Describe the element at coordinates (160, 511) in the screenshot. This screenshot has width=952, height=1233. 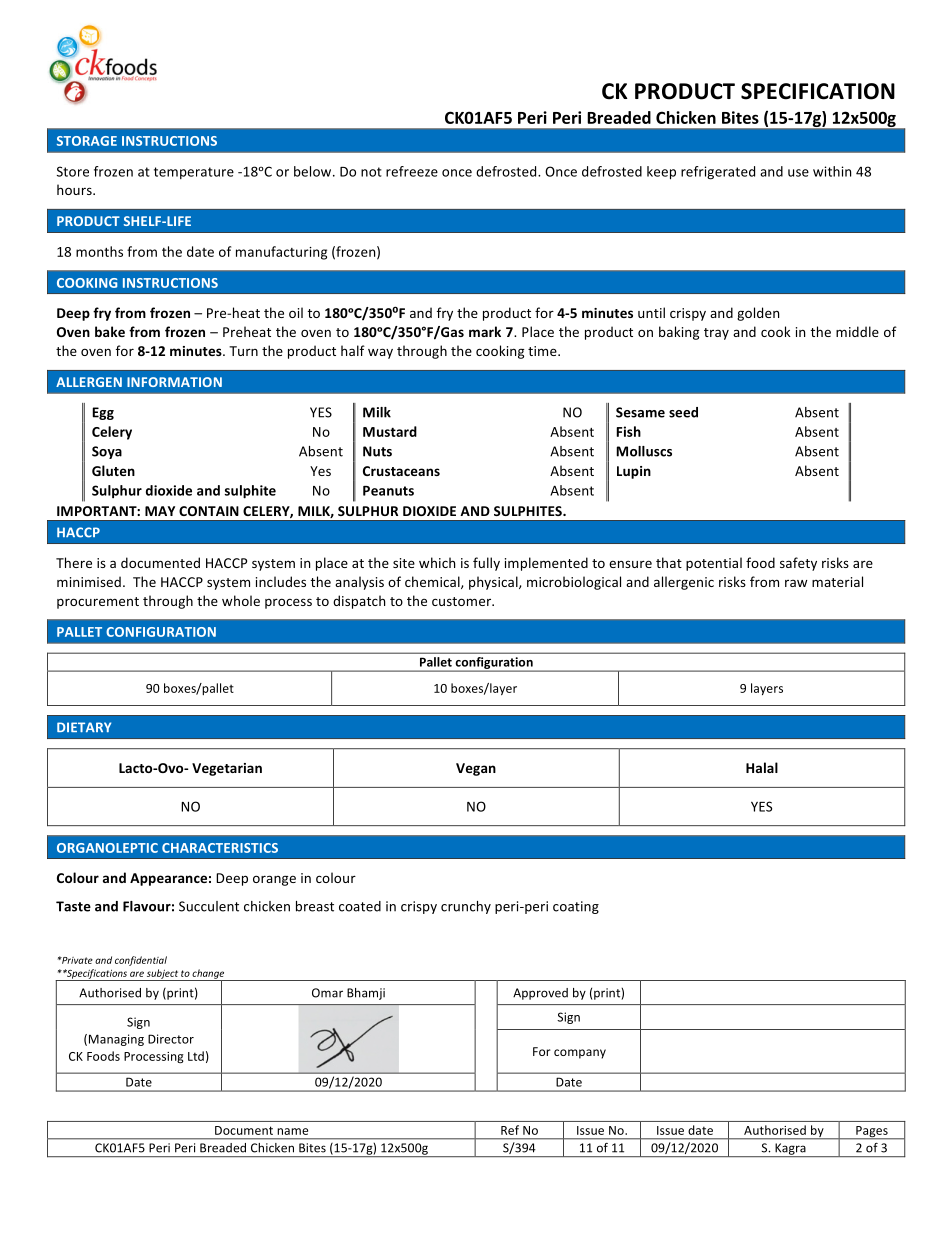
I see `MAY` at that location.
